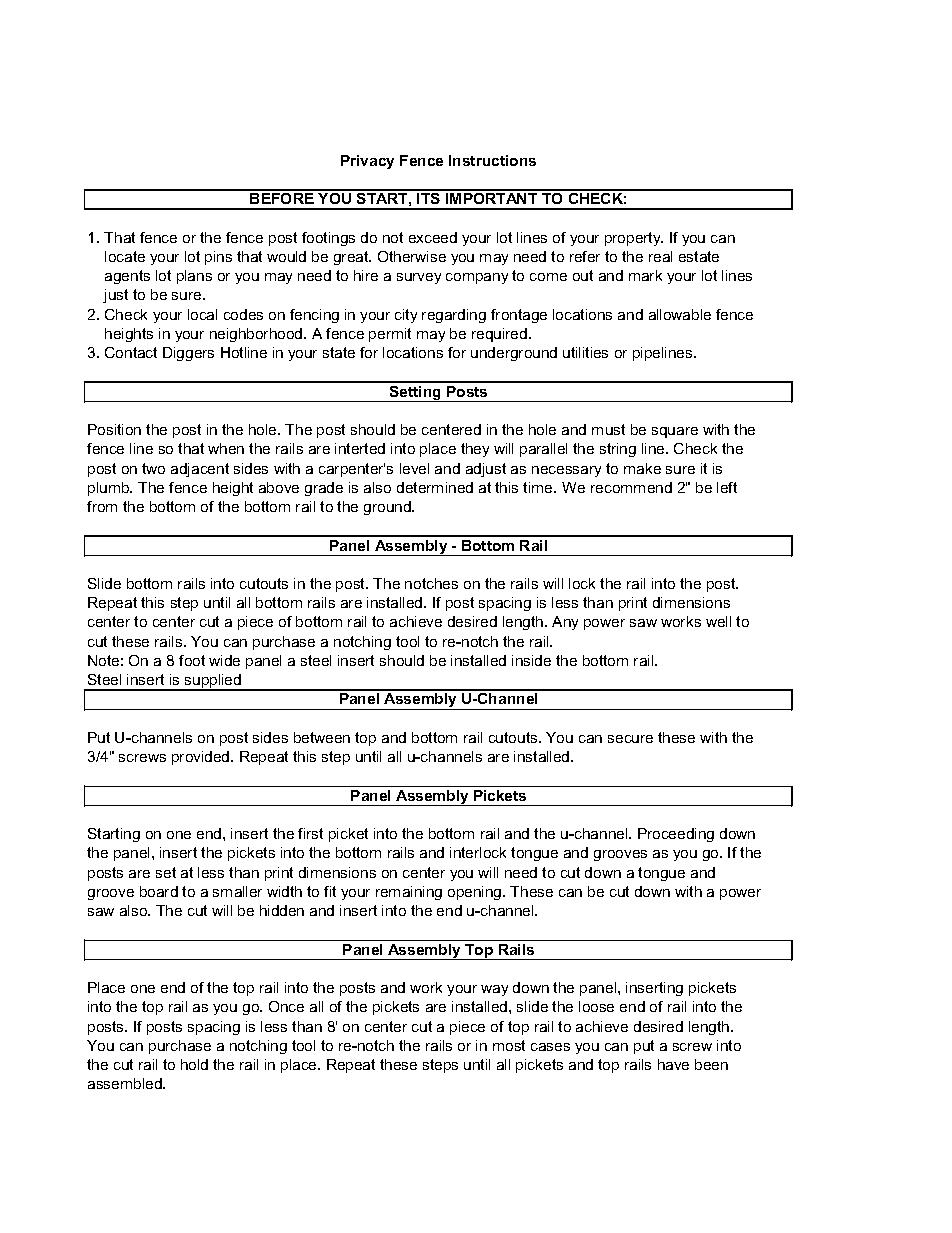  I want to click on hold, so click(194, 1064).
